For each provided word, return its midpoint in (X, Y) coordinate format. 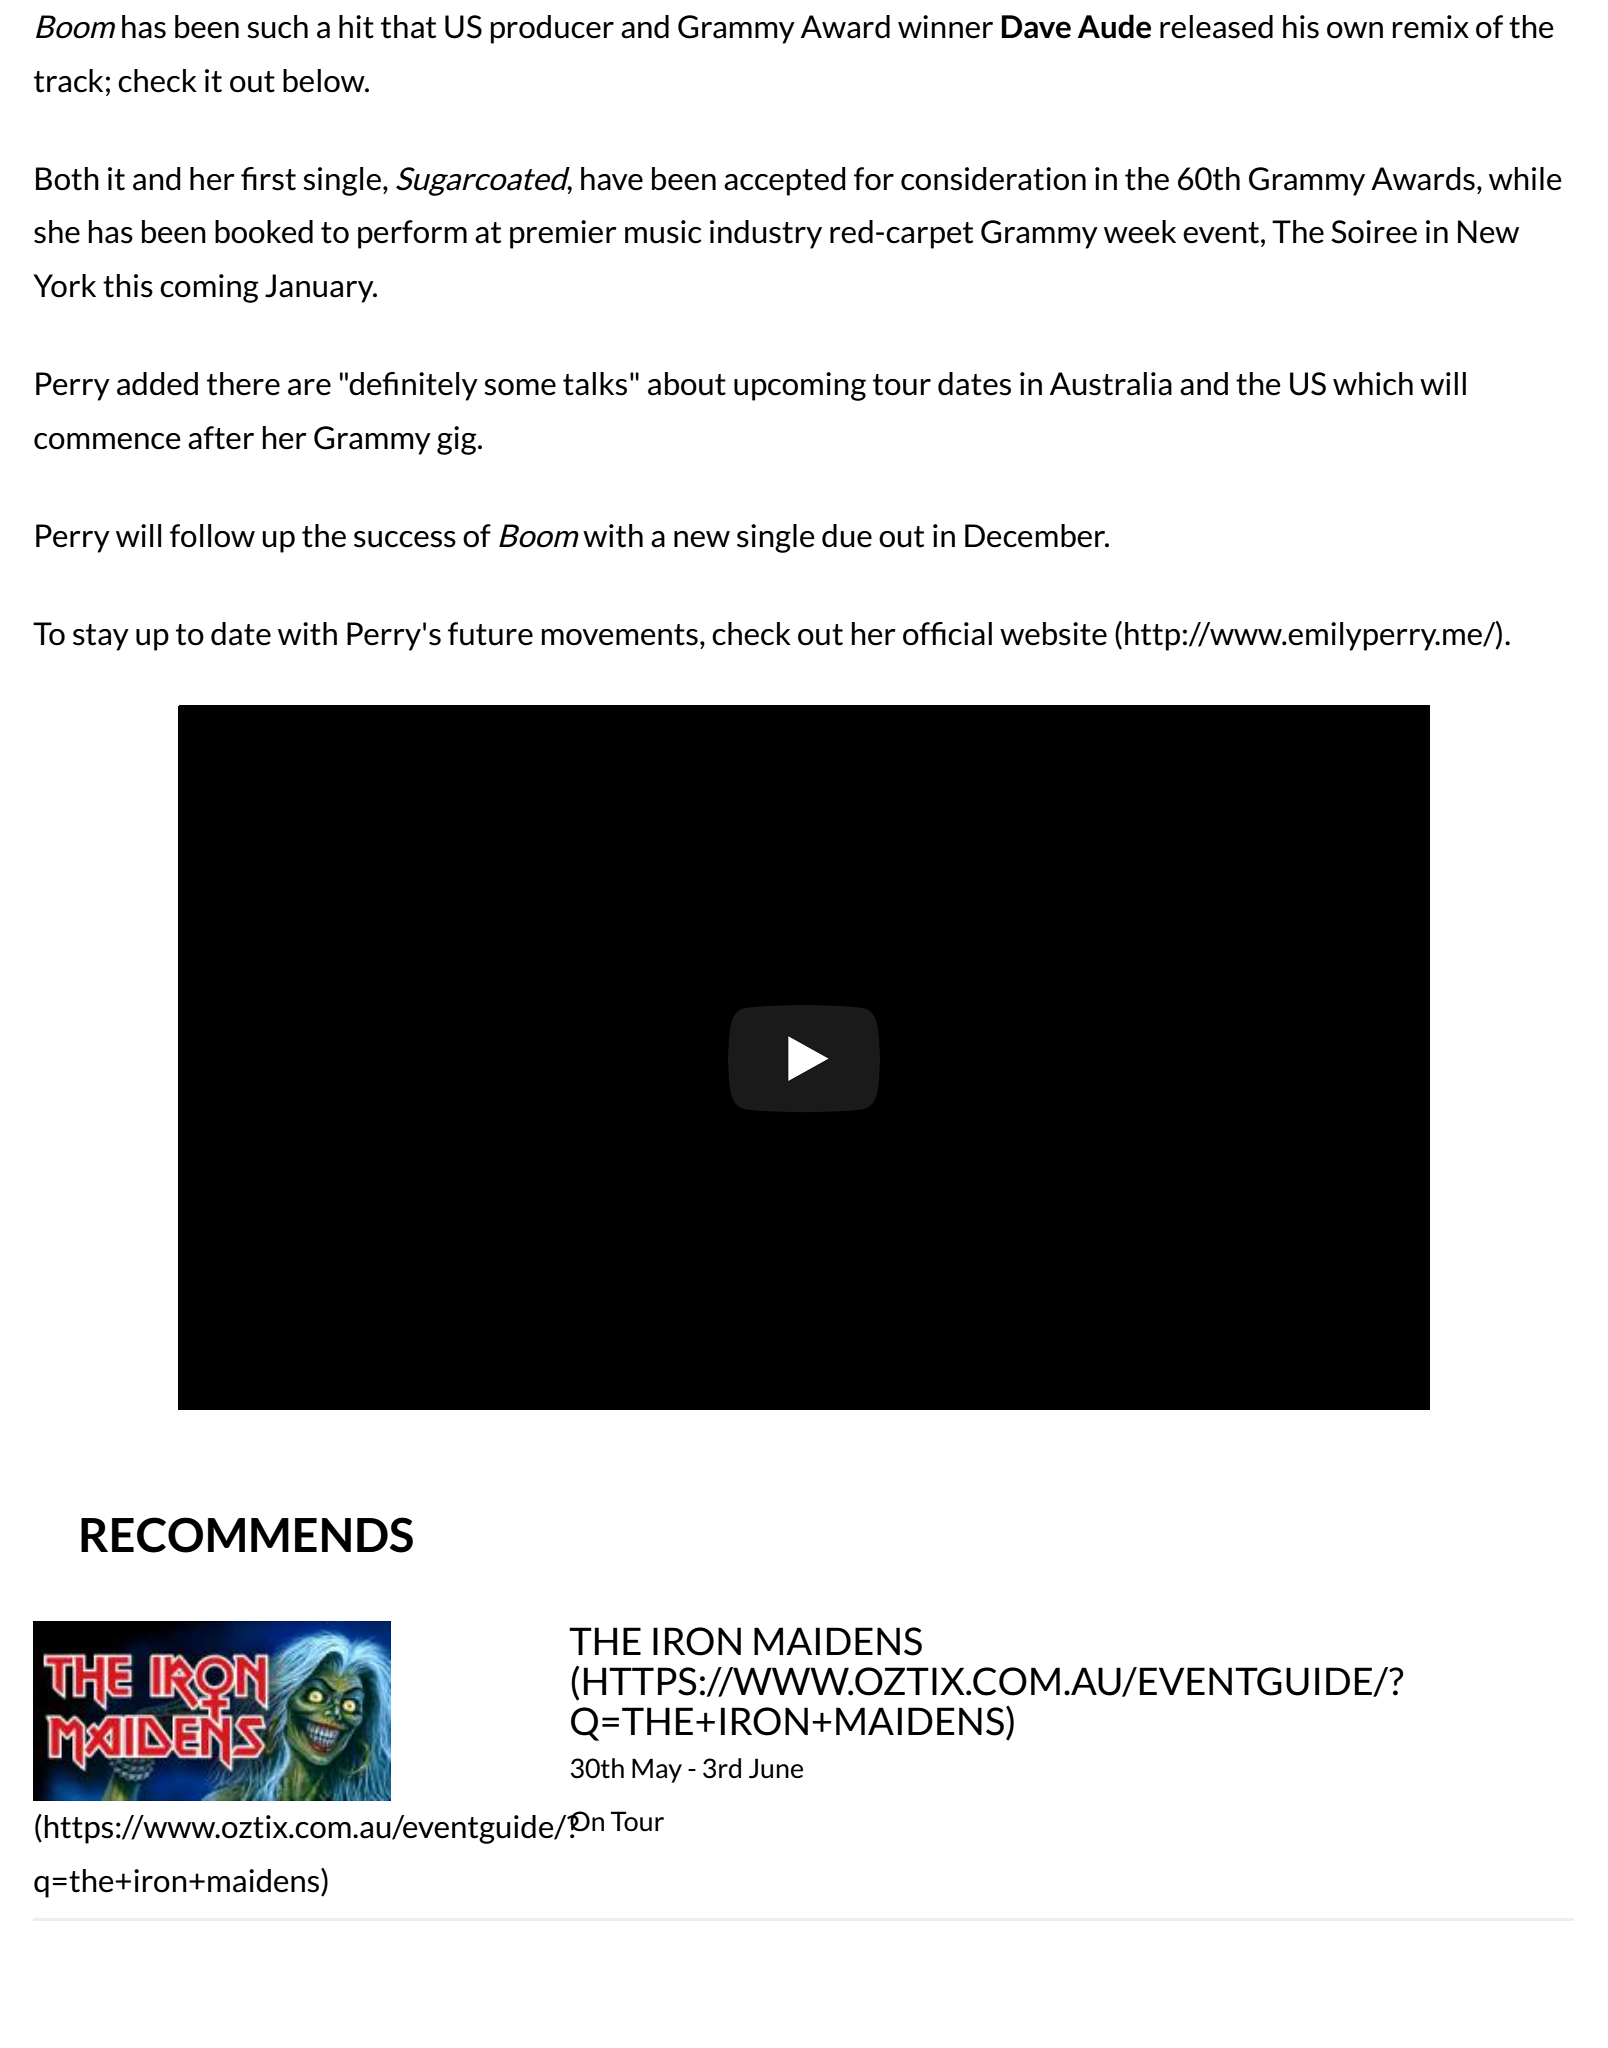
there (243, 384)
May (657, 1770)
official (947, 634)
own (1355, 30)
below (325, 81)
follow (212, 536)
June (776, 1768)
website (1053, 634)
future (490, 634)
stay (101, 637)
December (1036, 536)
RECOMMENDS (247, 1535)
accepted (785, 181)
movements (620, 635)
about (687, 384)
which (1373, 384)
